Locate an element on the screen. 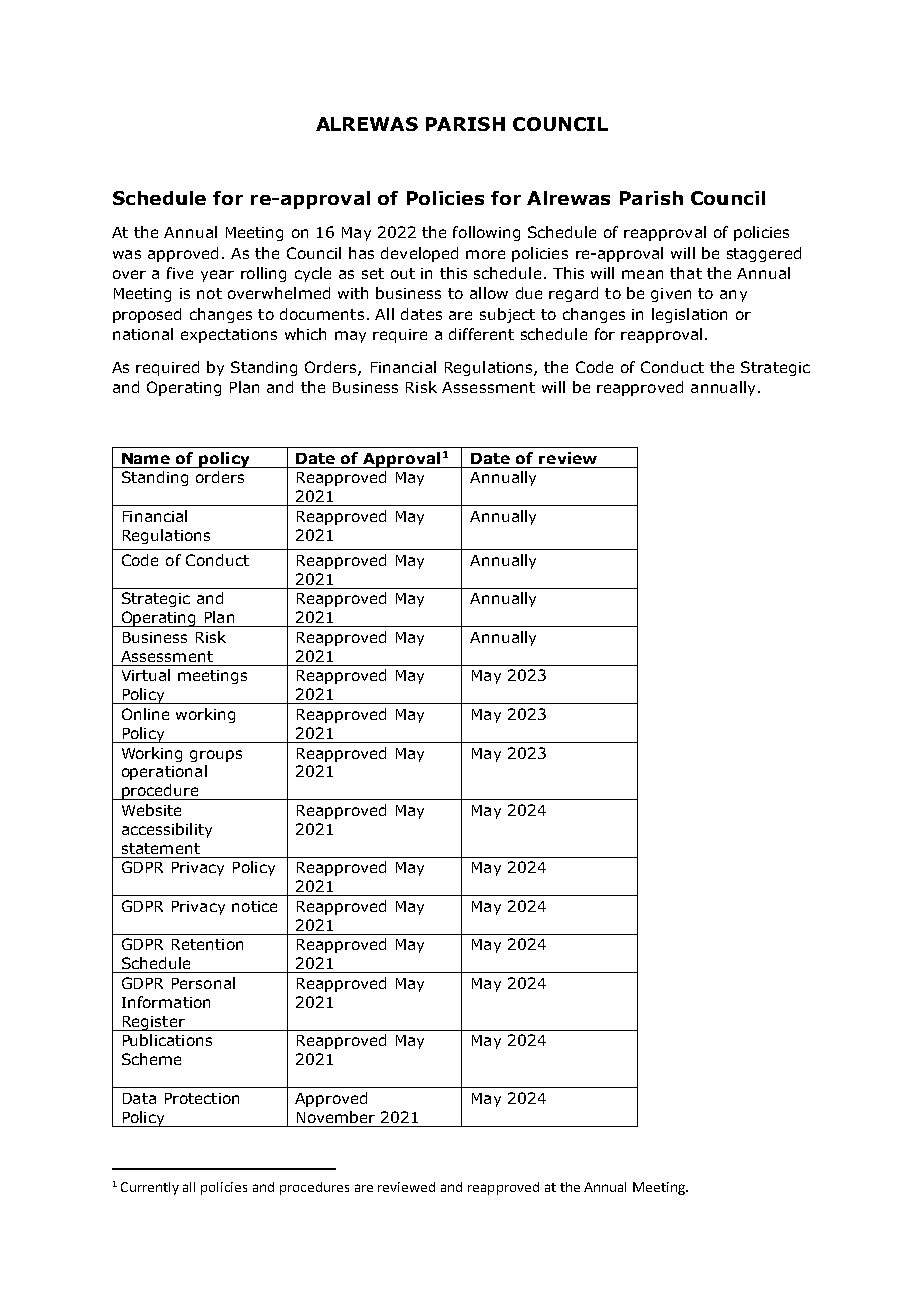 Image resolution: width=924 pixels, height=1308 pixels. developed is located at coordinates (419, 254).
